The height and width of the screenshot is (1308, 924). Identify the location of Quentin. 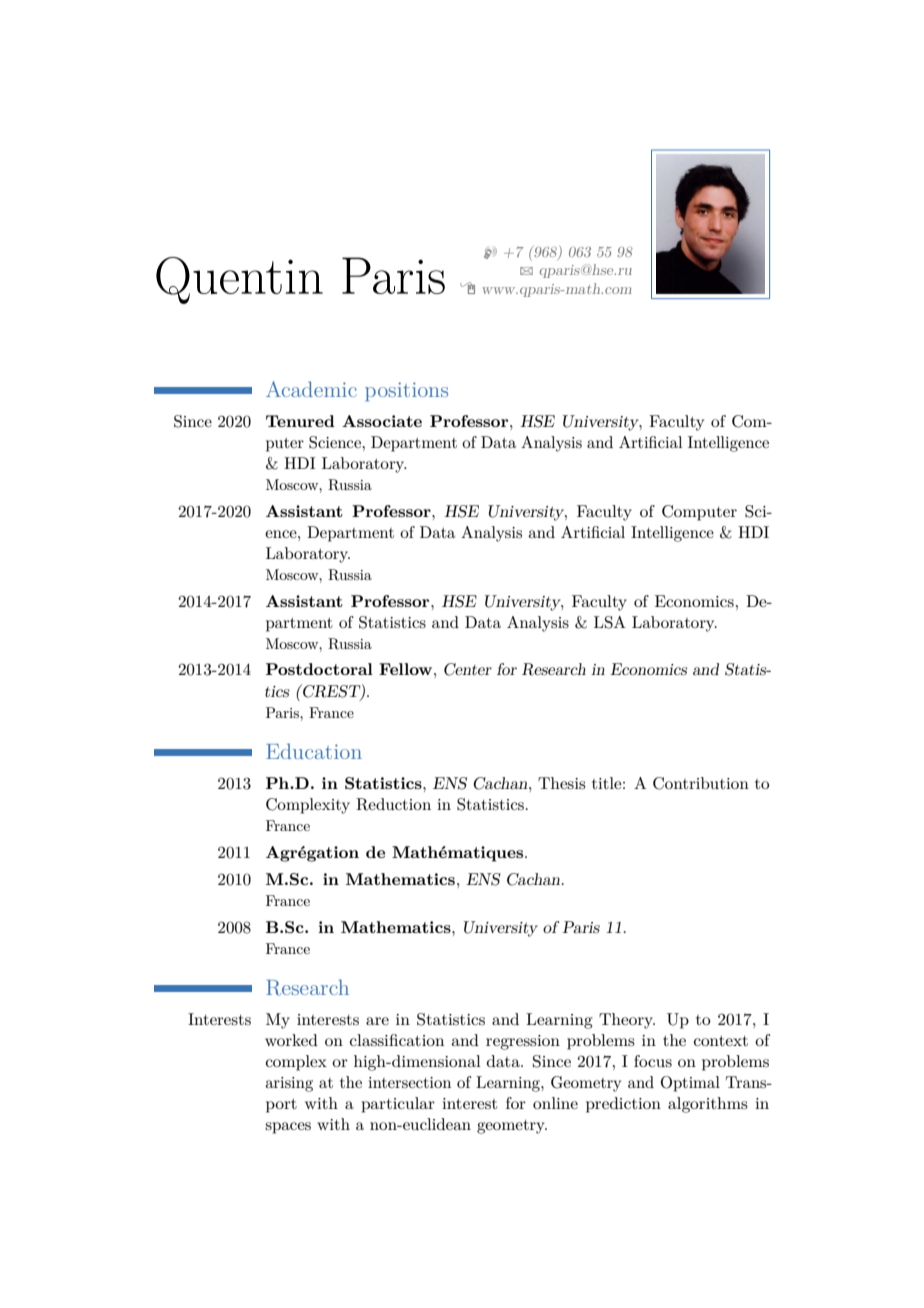
(239, 280).
